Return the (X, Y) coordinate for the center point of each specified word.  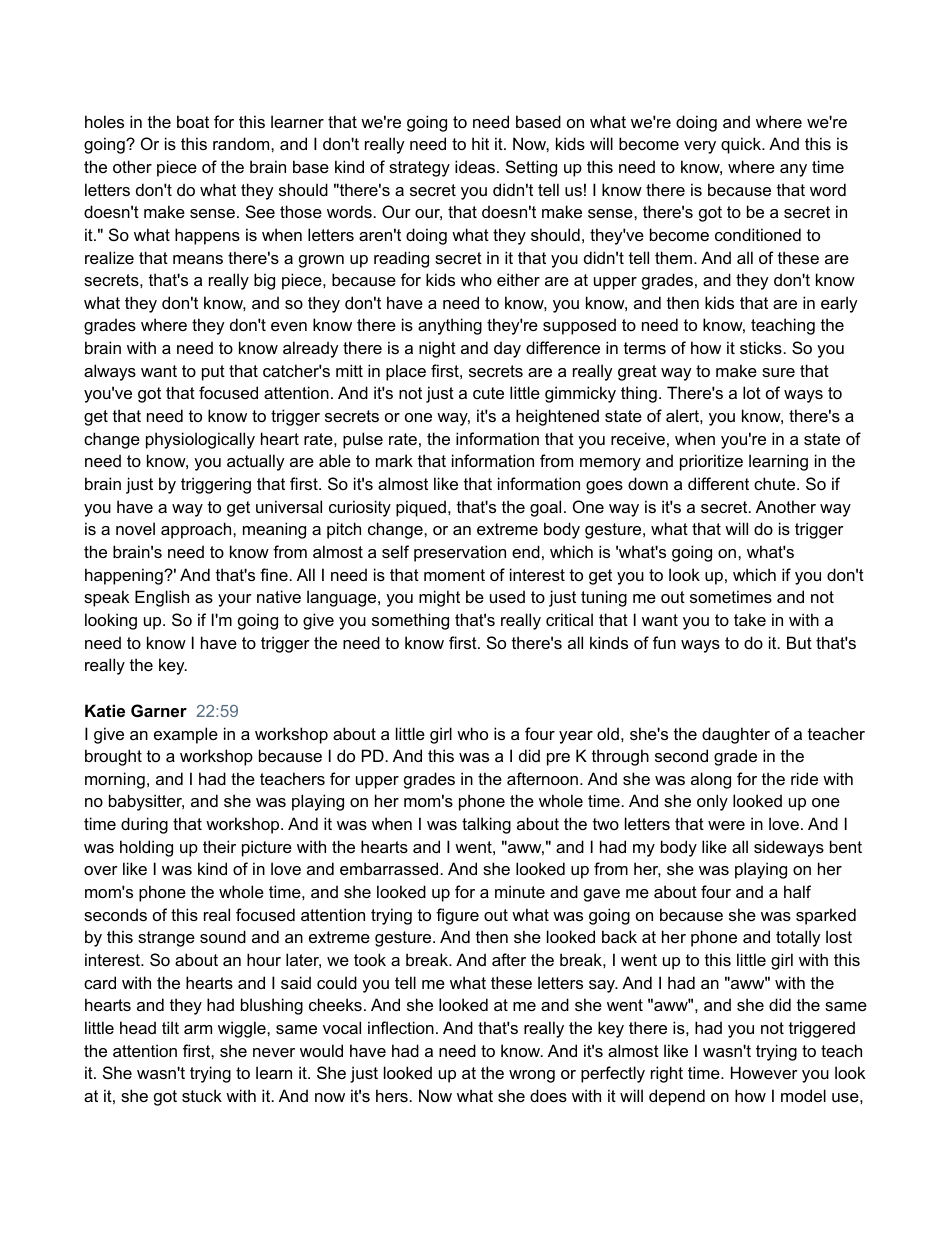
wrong (532, 1076)
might (439, 598)
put (213, 373)
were (726, 825)
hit (480, 143)
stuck (202, 1095)
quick (742, 145)
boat (193, 121)
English (162, 598)
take (750, 619)
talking (486, 825)
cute (488, 393)
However (764, 1072)
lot (752, 392)
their (219, 846)
